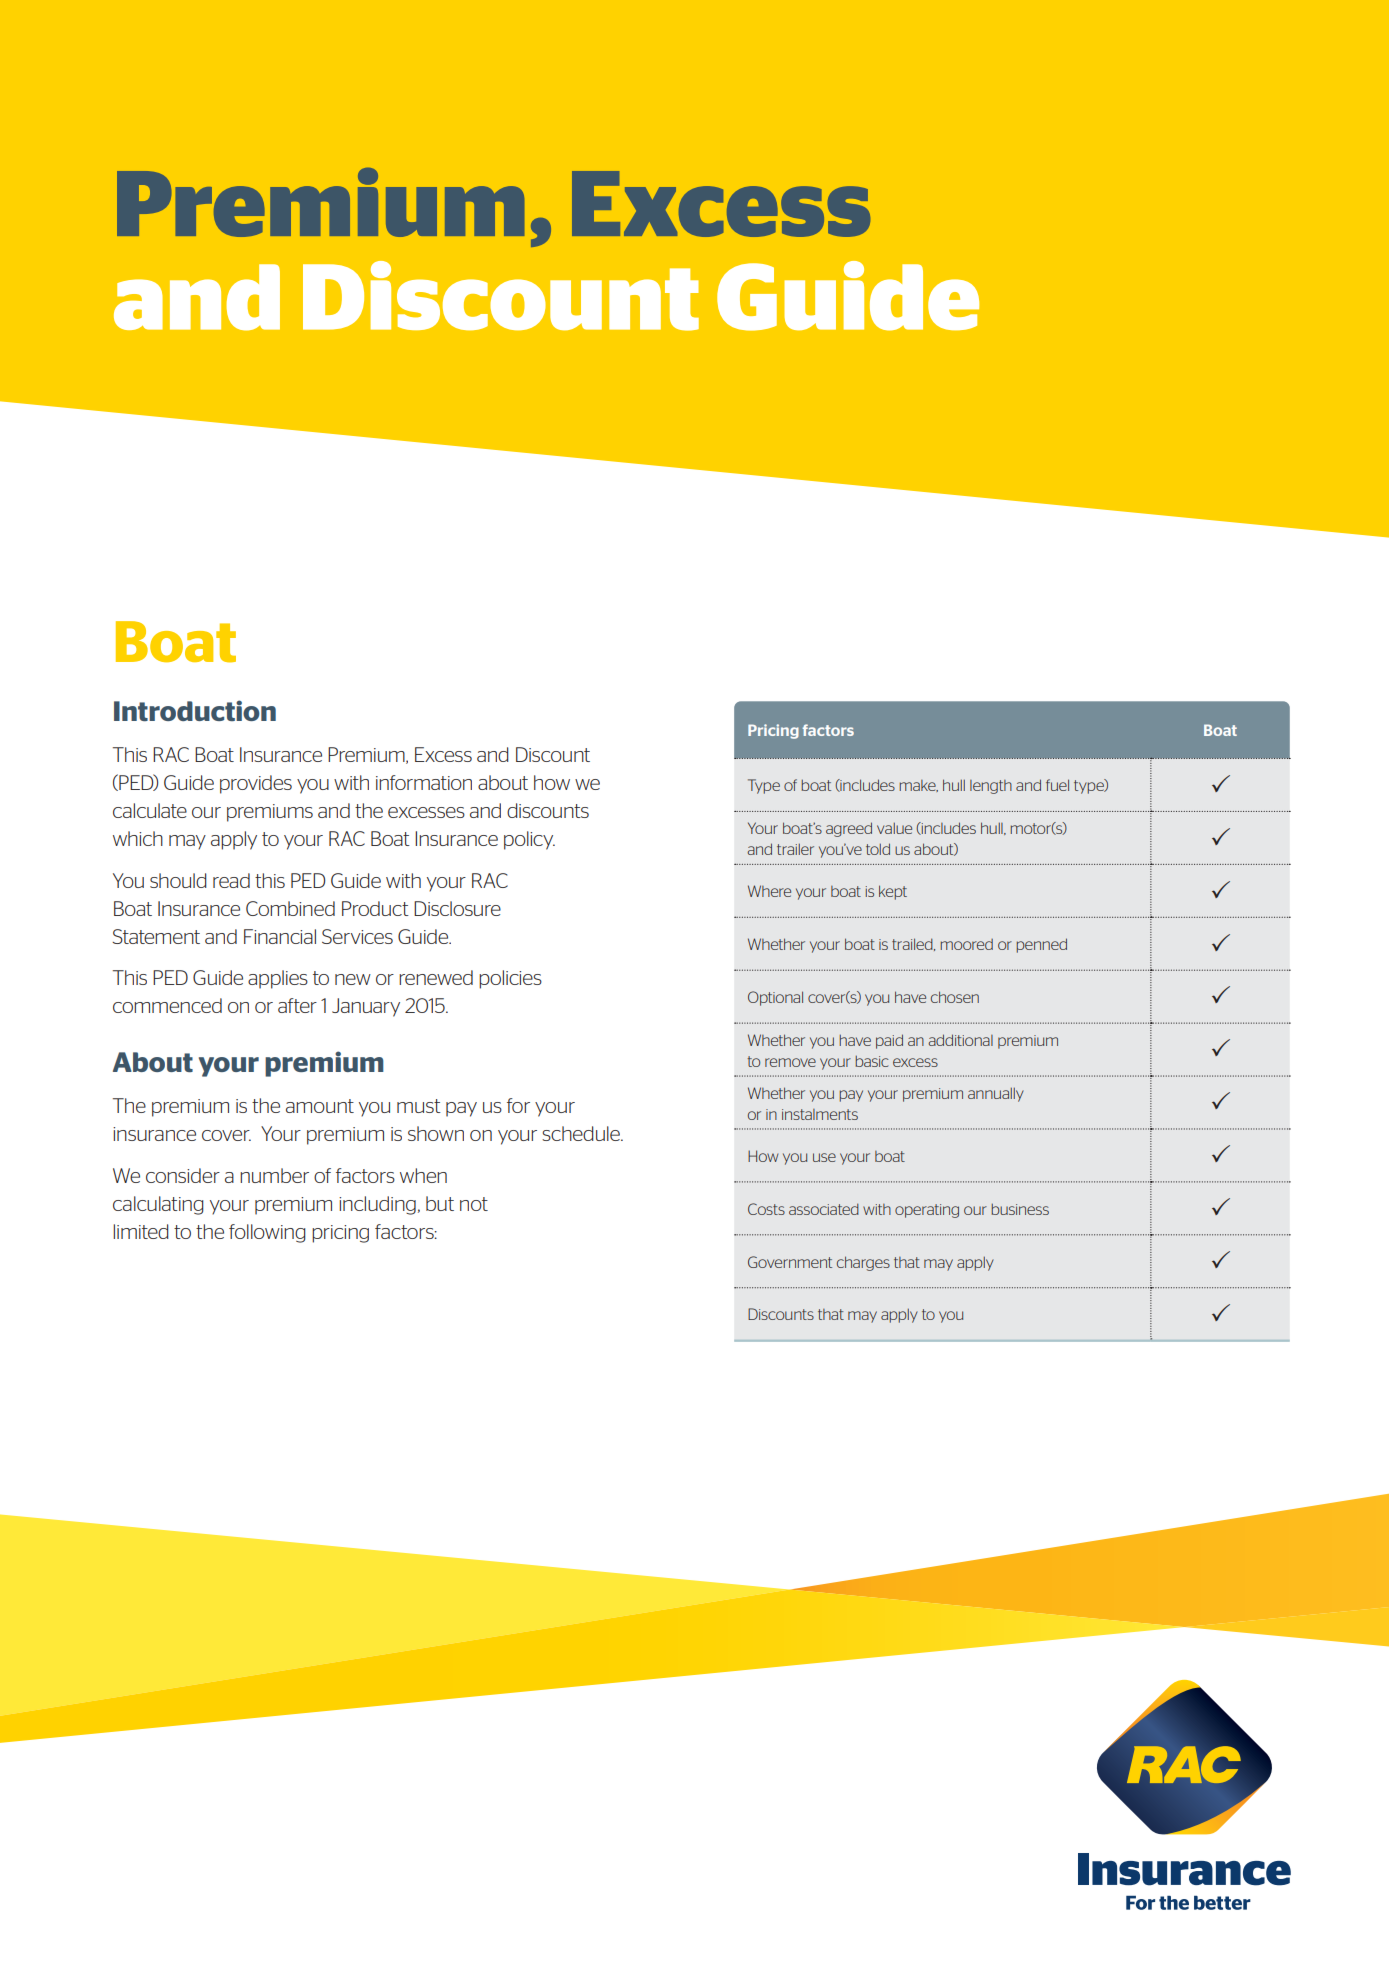 This screenshot has height=1965, width=1389. Describe the element at coordinates (955, 997) in the screenshot. I see `chosen` at that location.
